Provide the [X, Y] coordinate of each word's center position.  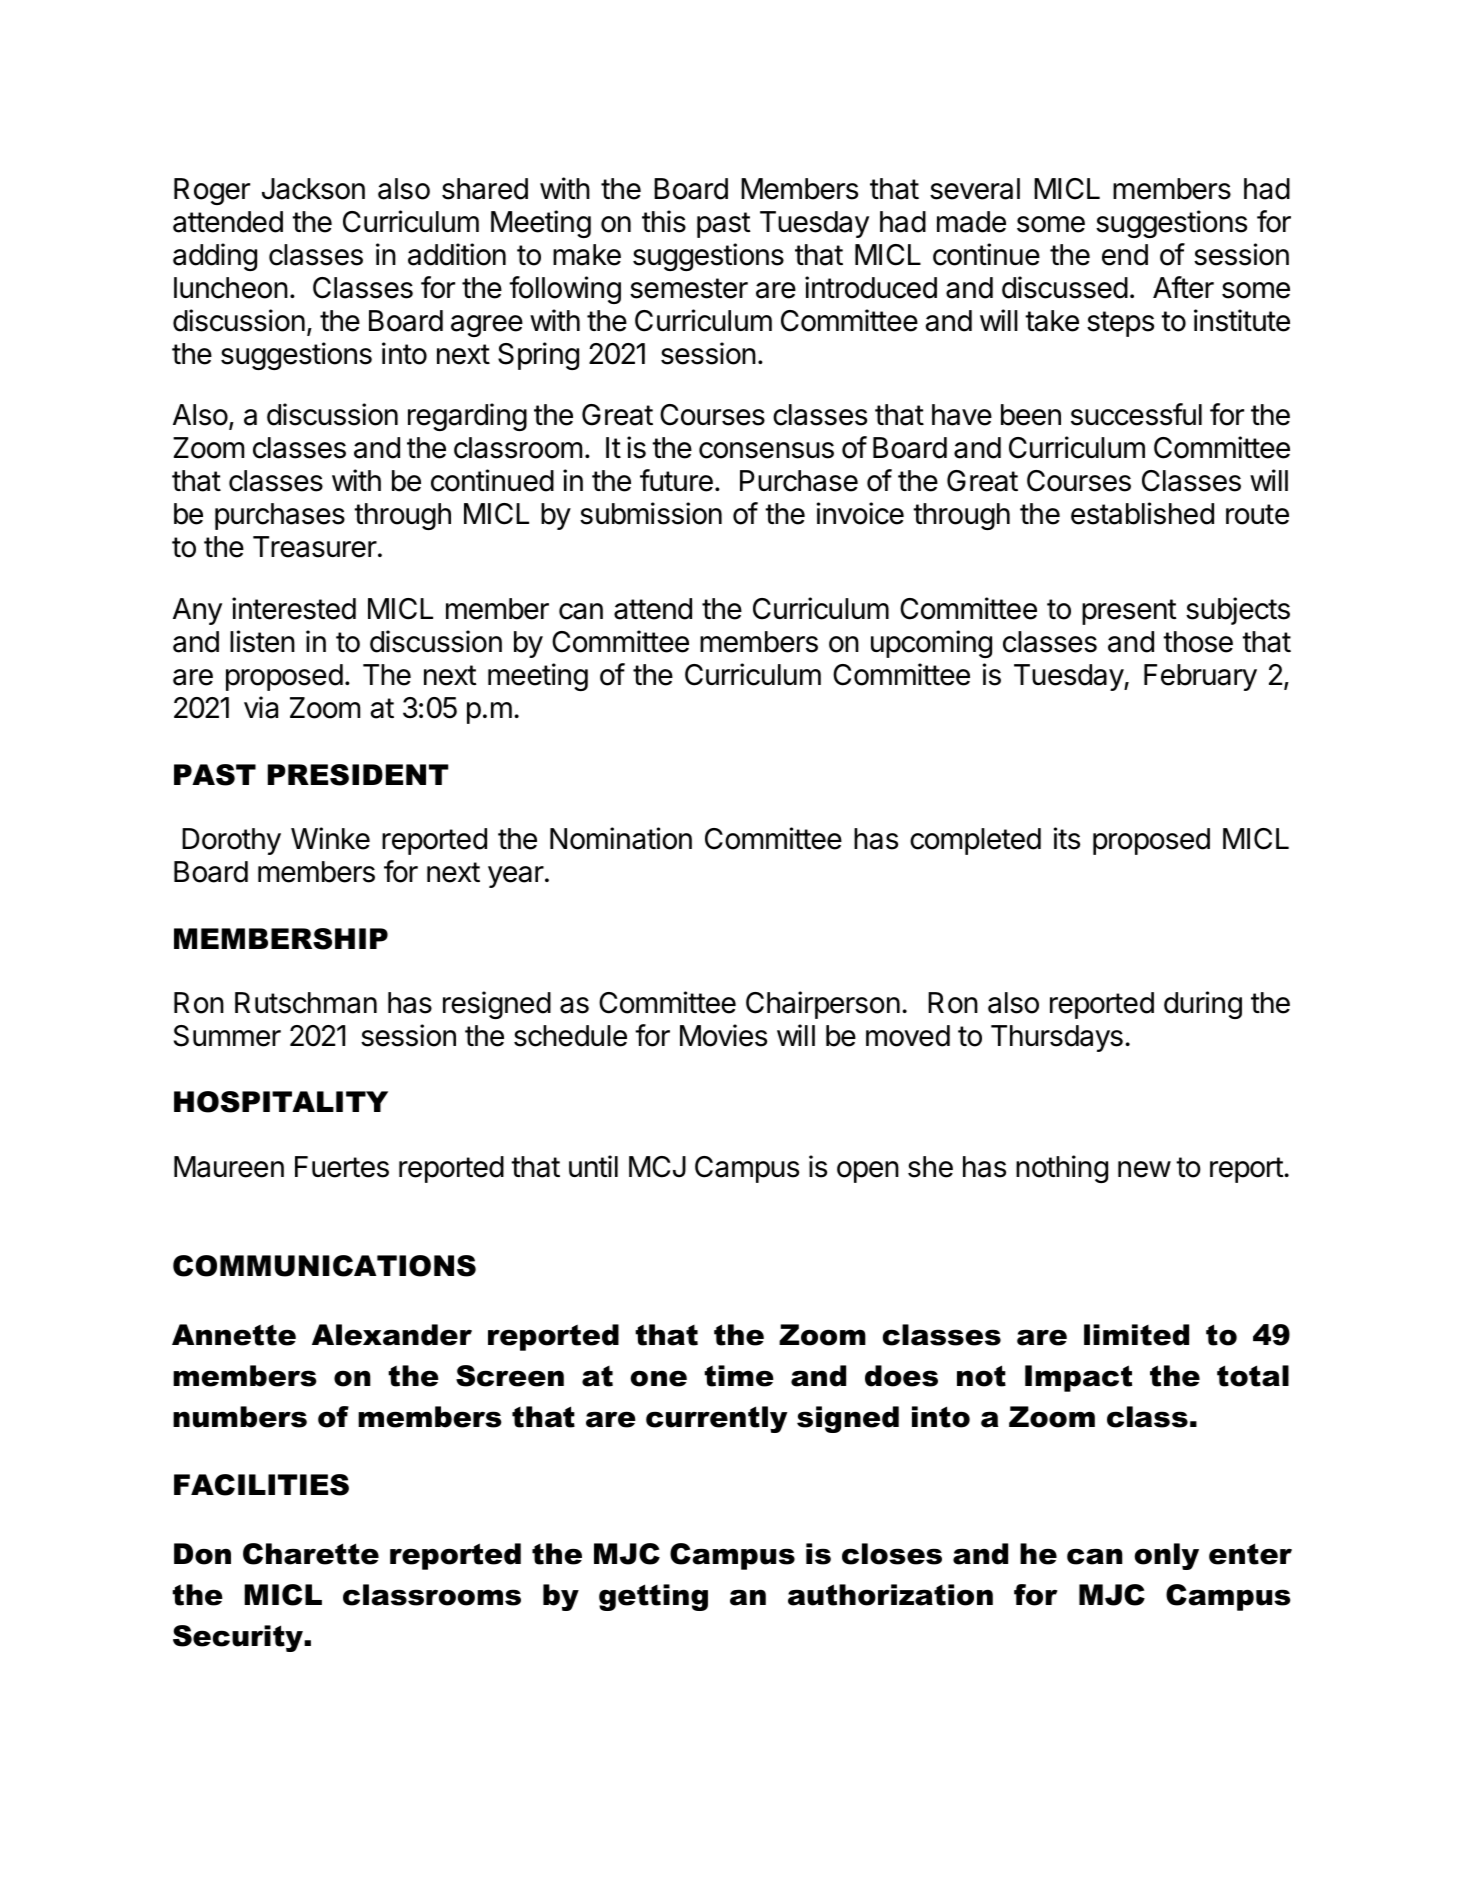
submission [651, 513]
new [1144, 1169]
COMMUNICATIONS [324, 1266]
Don [202, 1554]
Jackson [313, 189]
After [1183, 287]
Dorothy [231, 841]
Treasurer [315, 547]
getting [653, 1597]
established [1142, 513]
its [1067, 838]
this [664, 221]
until [593, 1166]
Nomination [621, 838]
